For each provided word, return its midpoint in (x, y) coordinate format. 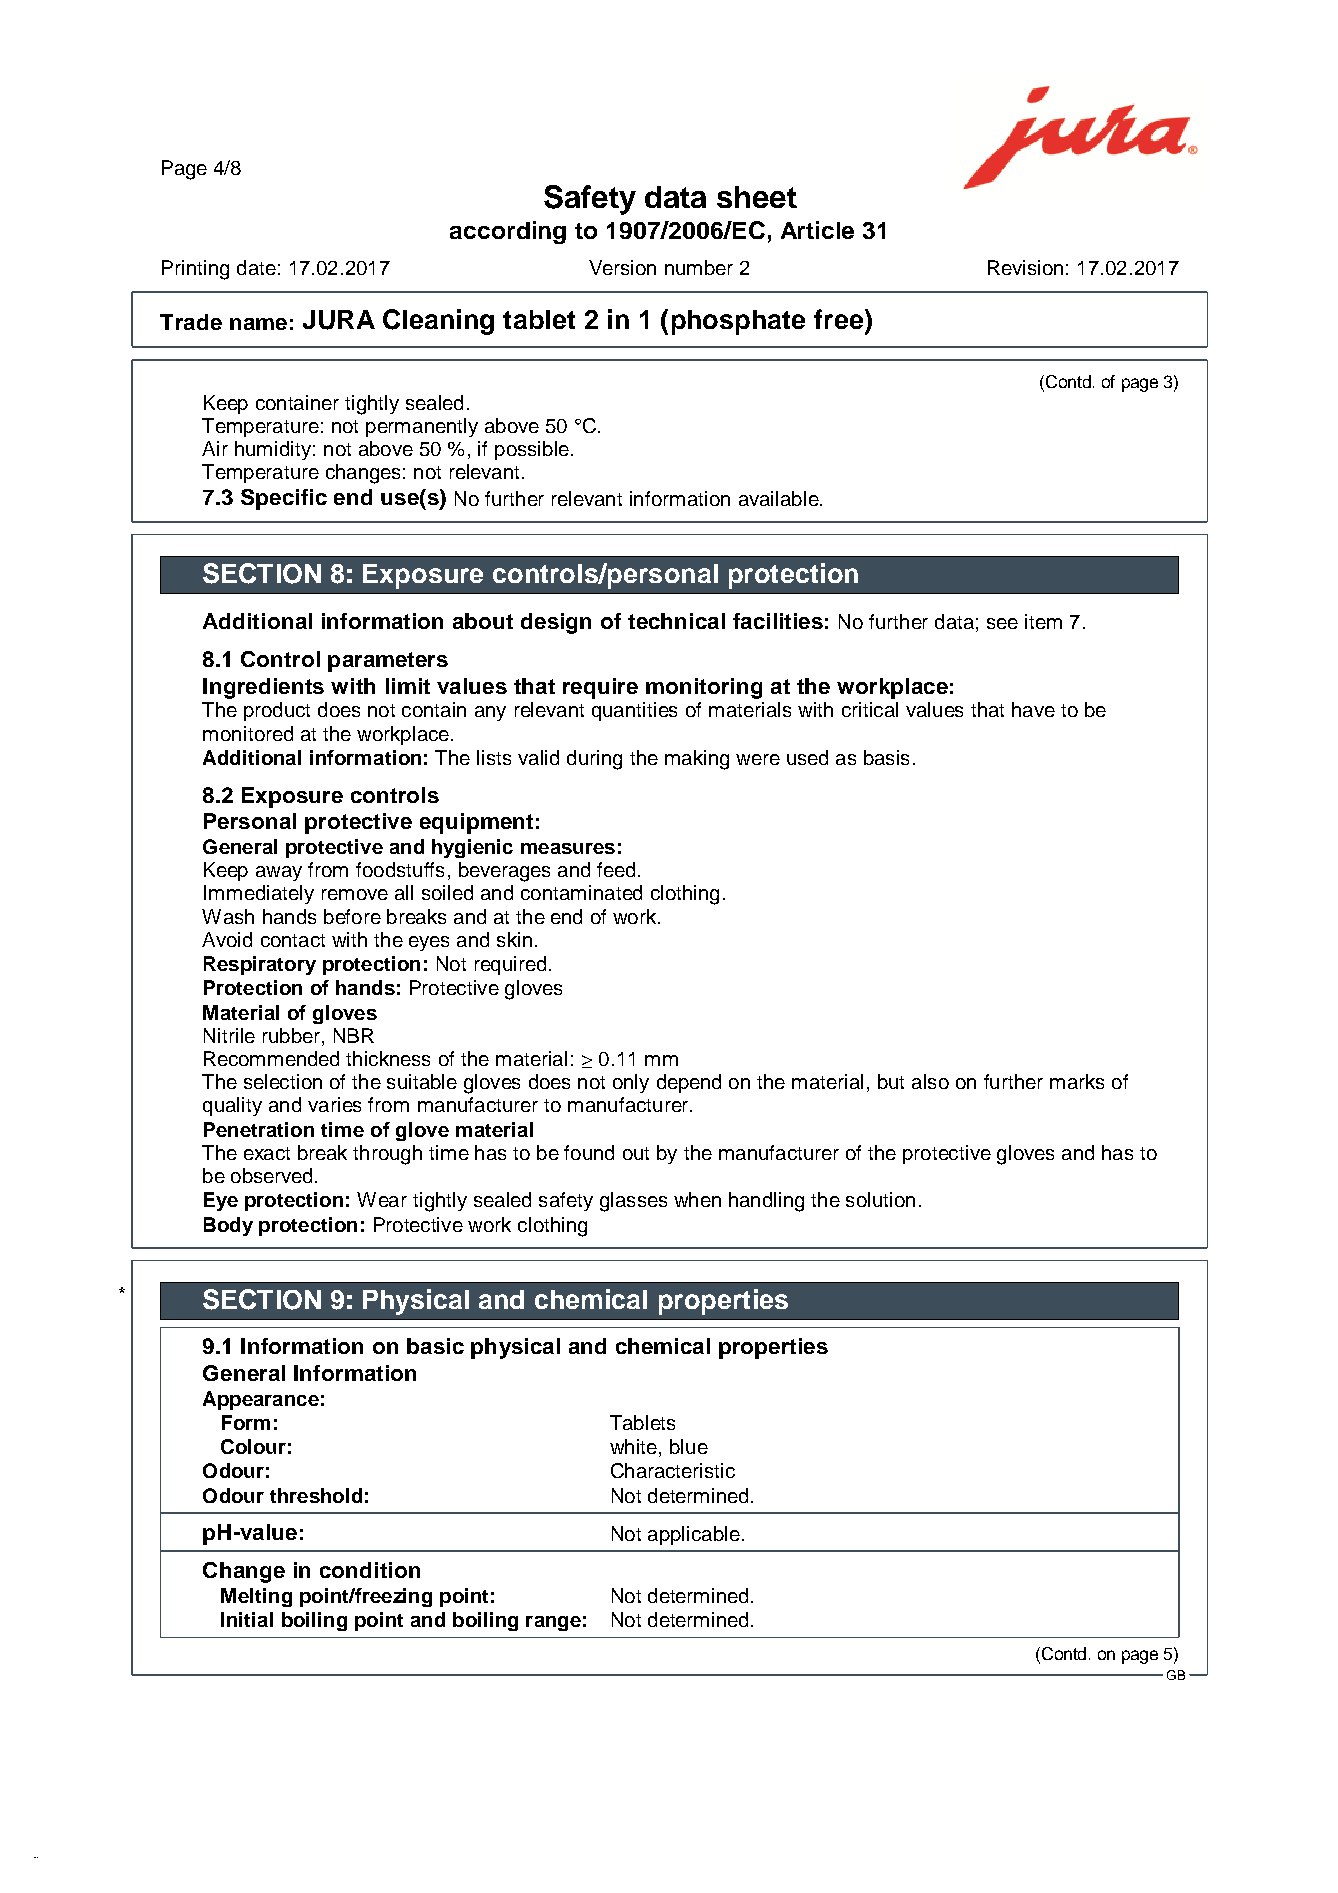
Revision (1025, 267)
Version (622, 267)
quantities (634, 711)
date (256, 267)
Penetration (259, 1129)
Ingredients (263, 688)
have (1033, 709)
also (930, 1081)
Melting (256, 1597)
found (589, 1152)
